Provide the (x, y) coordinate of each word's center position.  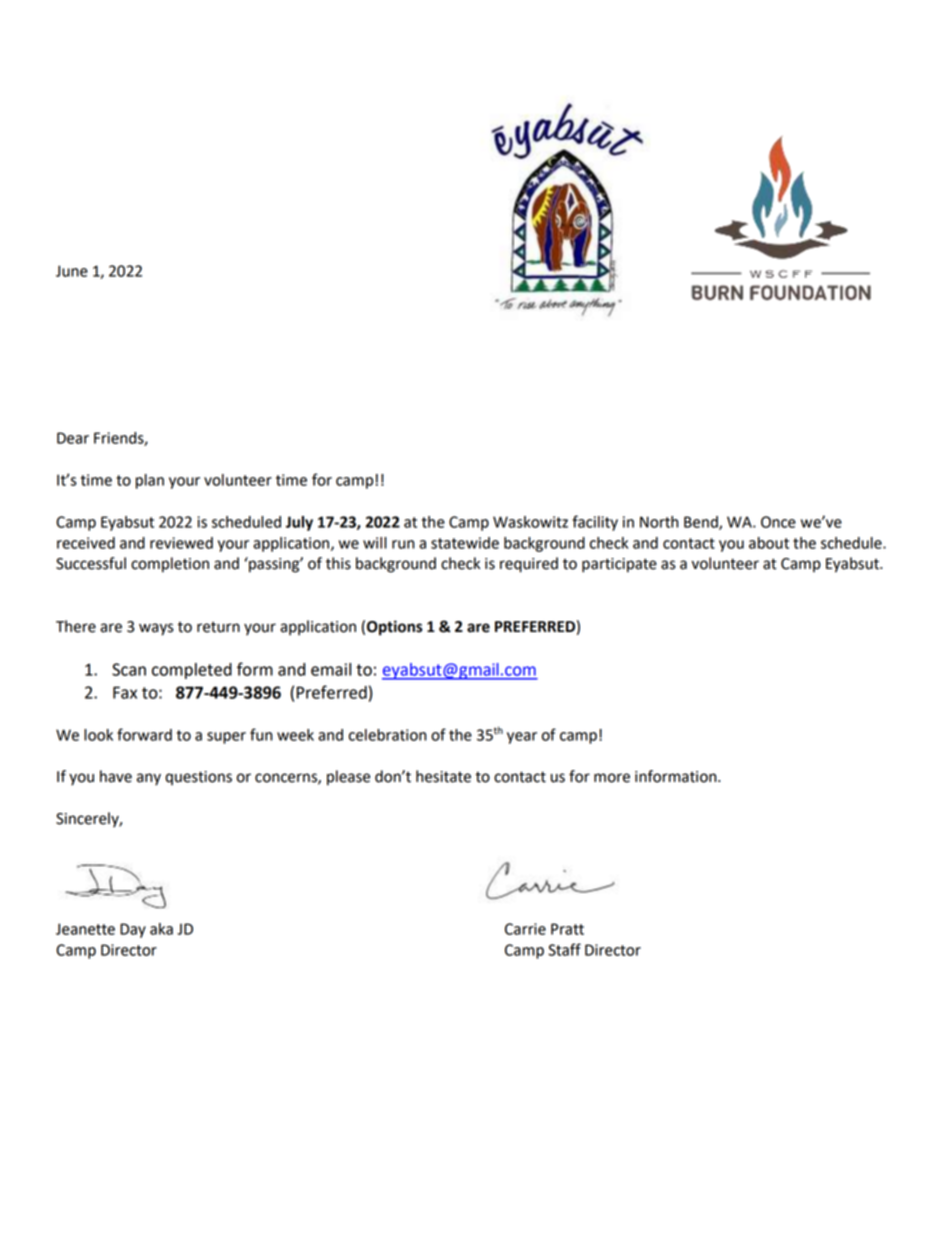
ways (156, 629)
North (659, 522)
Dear (73, 438)
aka (161, 929)
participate (619, 565)
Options (395, 628)
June (72, 271)
